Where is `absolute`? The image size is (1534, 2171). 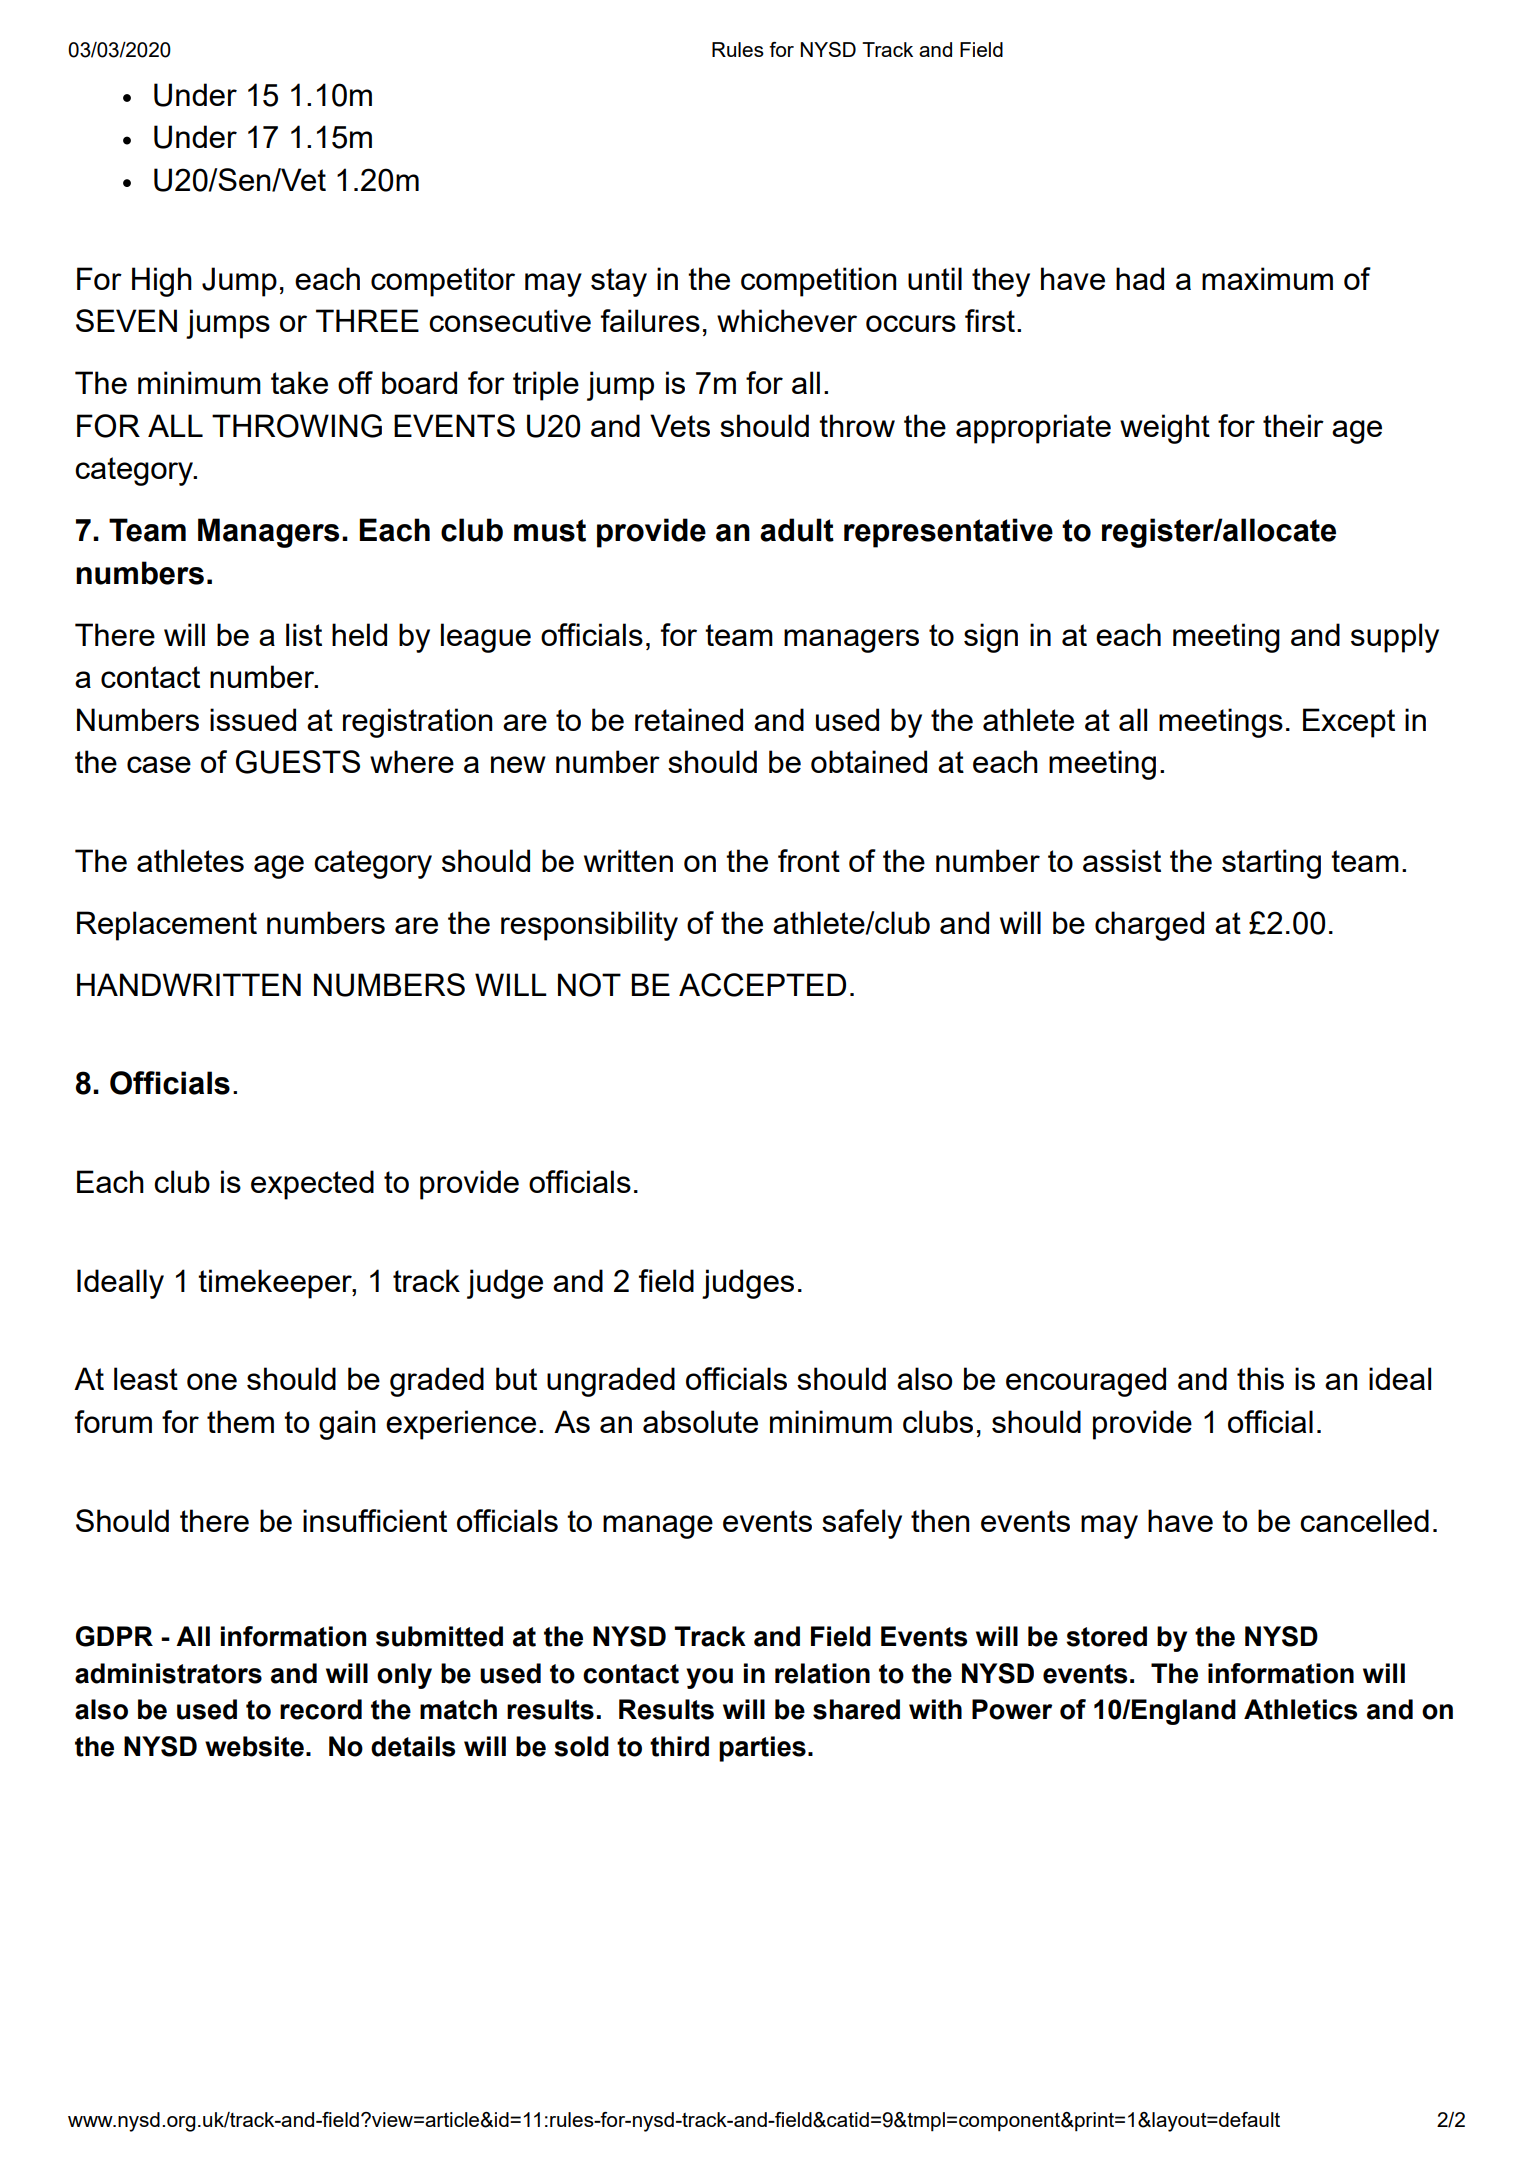 absolute is located at coordinates (700, 1421).
